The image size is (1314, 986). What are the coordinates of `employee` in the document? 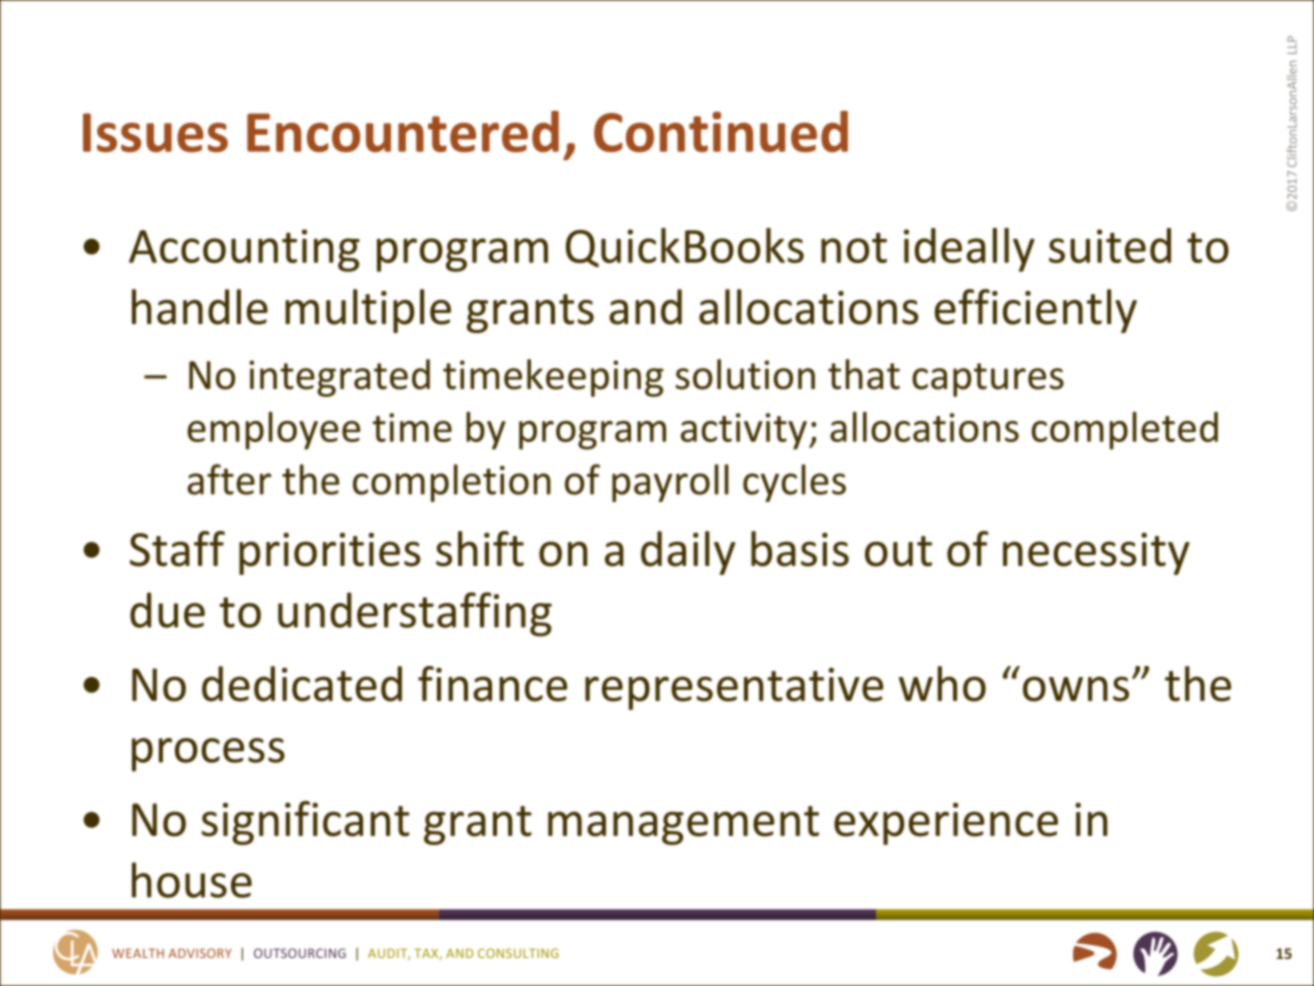 It's located at (273, 431).
